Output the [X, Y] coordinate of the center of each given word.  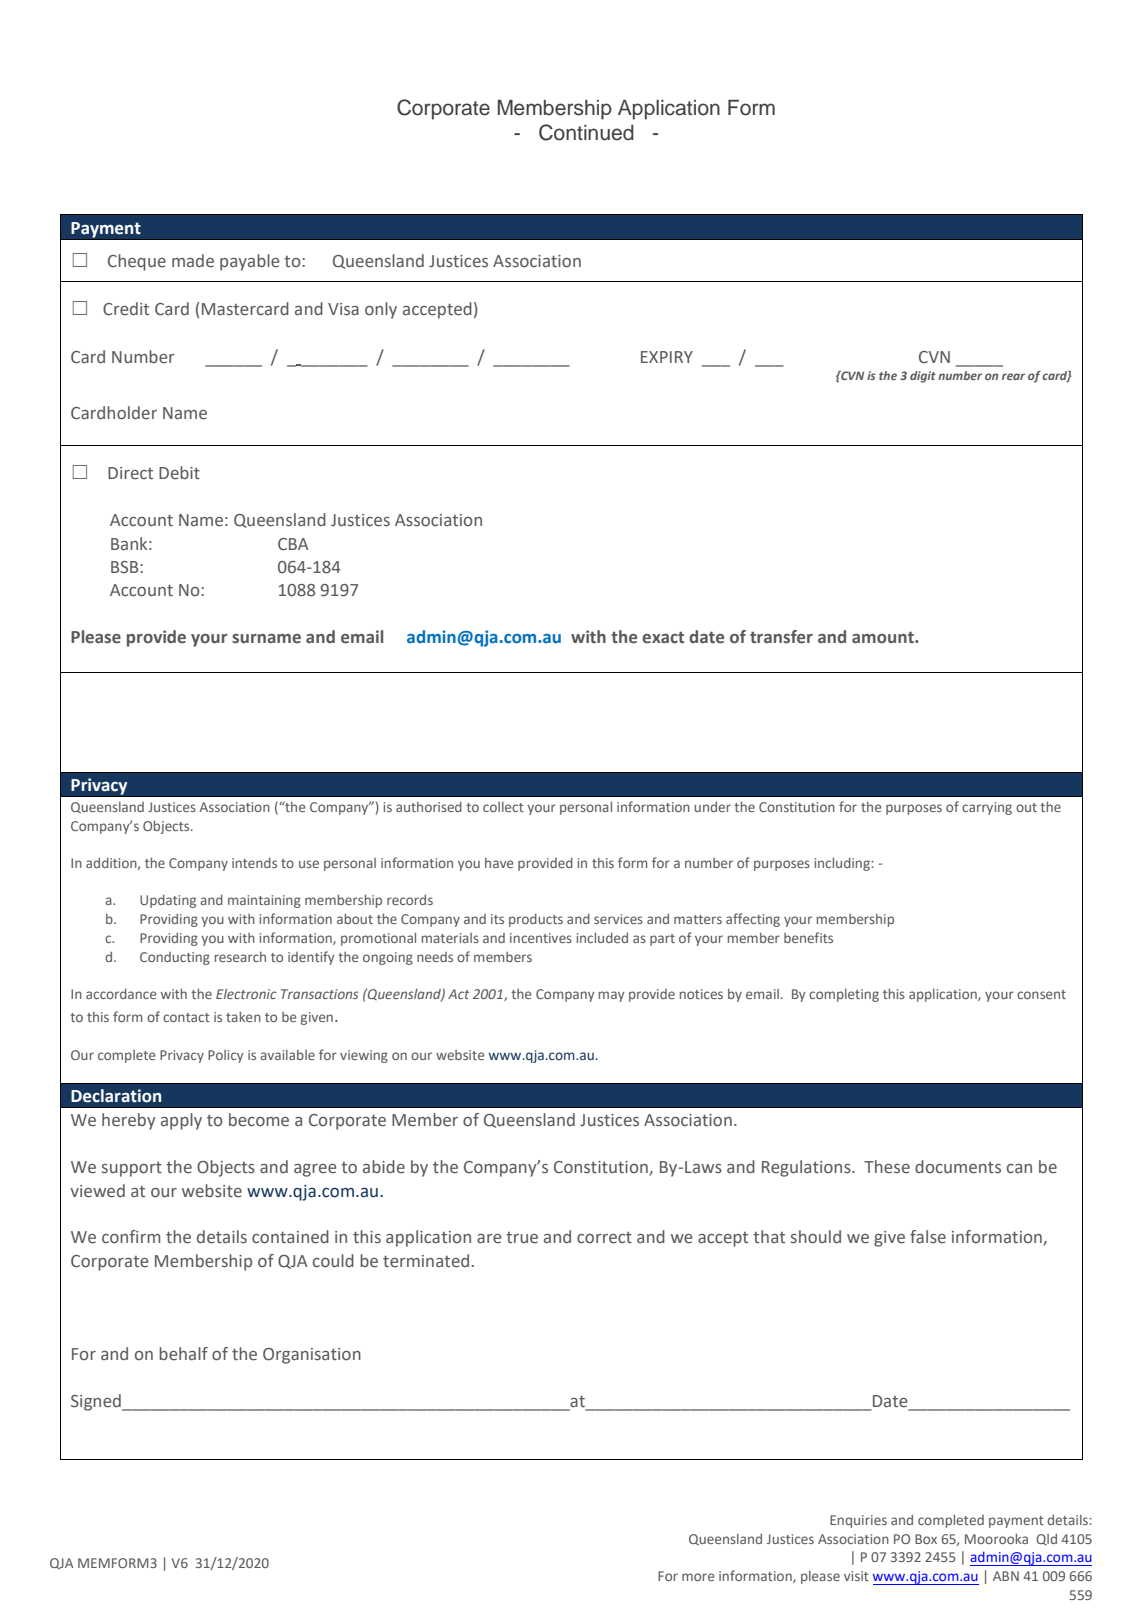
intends [254, 862]
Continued [586, 132]
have [499, 863]
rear [1013, 376]
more [698, 1577]
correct [604, 1238]
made [193, 261]
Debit [179, 473]
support [132, 1169]
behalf [183, 1354]
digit [923, 377]
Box [926, 1539]
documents [958, 1167]
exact [663, 637]
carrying [987, 808]
